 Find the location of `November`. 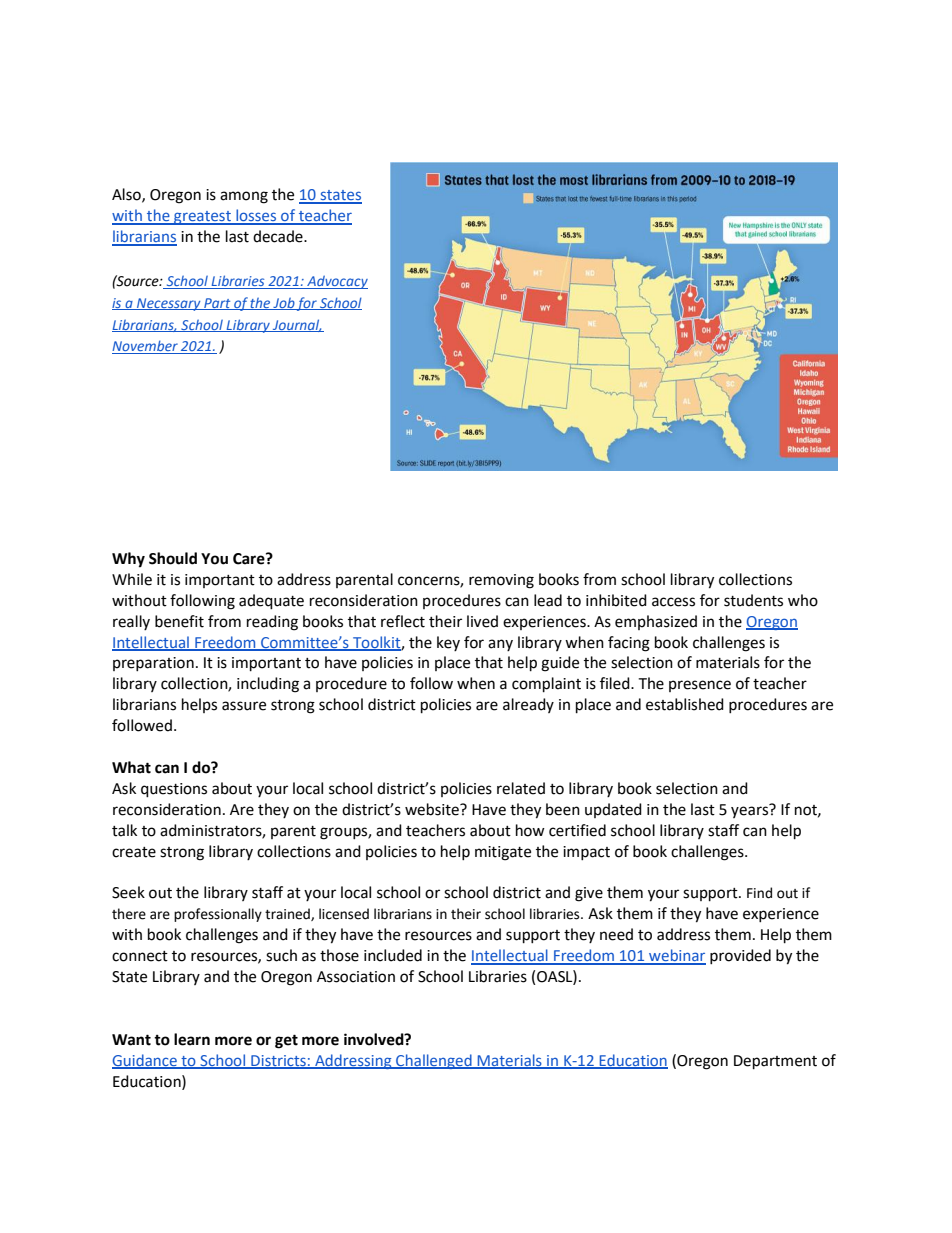

November is located at coordinates (146, 347).
